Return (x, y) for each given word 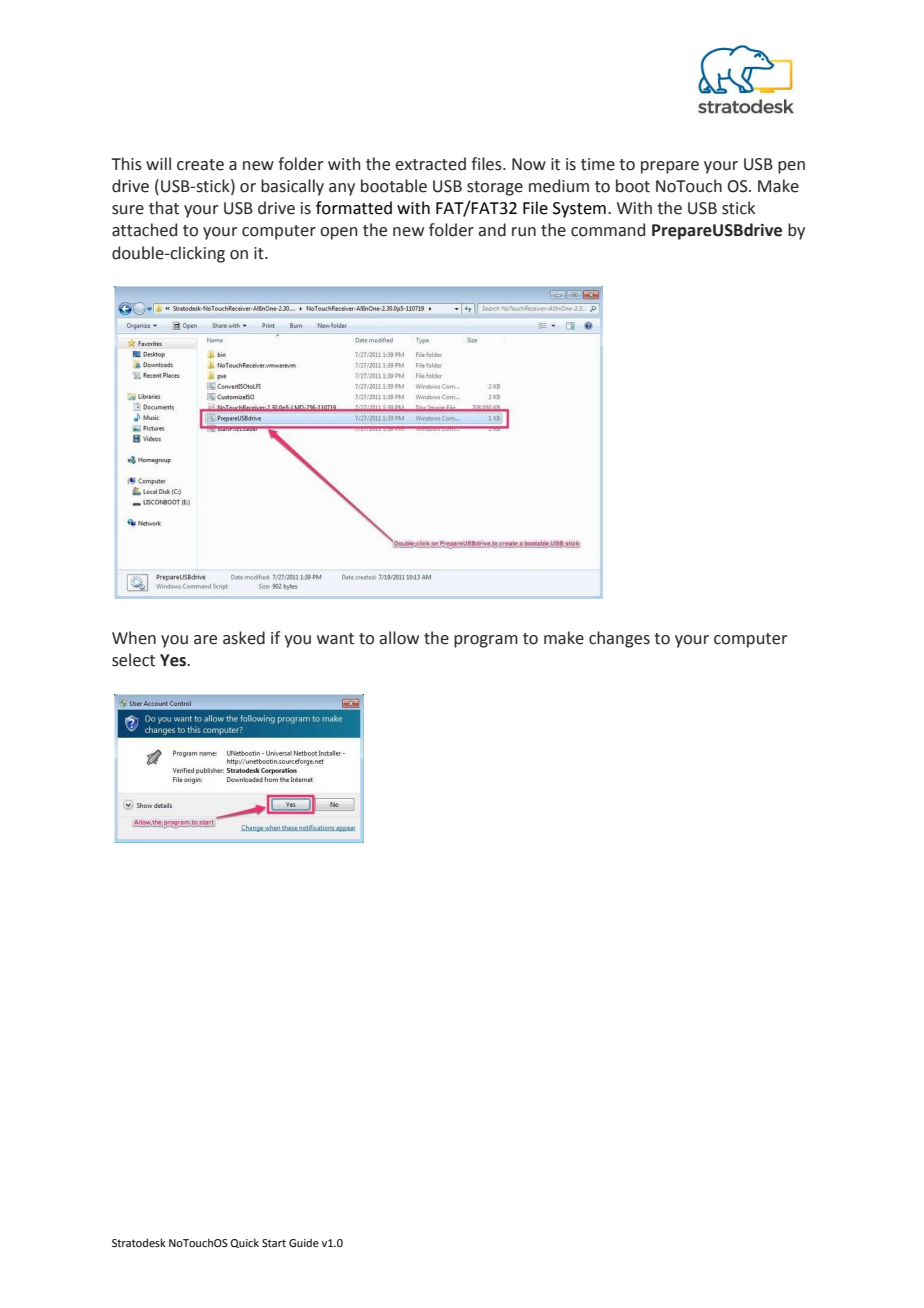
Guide (304, 1242)
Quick (245, 1243)
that (164, 208)
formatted (354, 208)
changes (619, 639)
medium (559, 186)
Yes (174, 660)
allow (399, 638)
